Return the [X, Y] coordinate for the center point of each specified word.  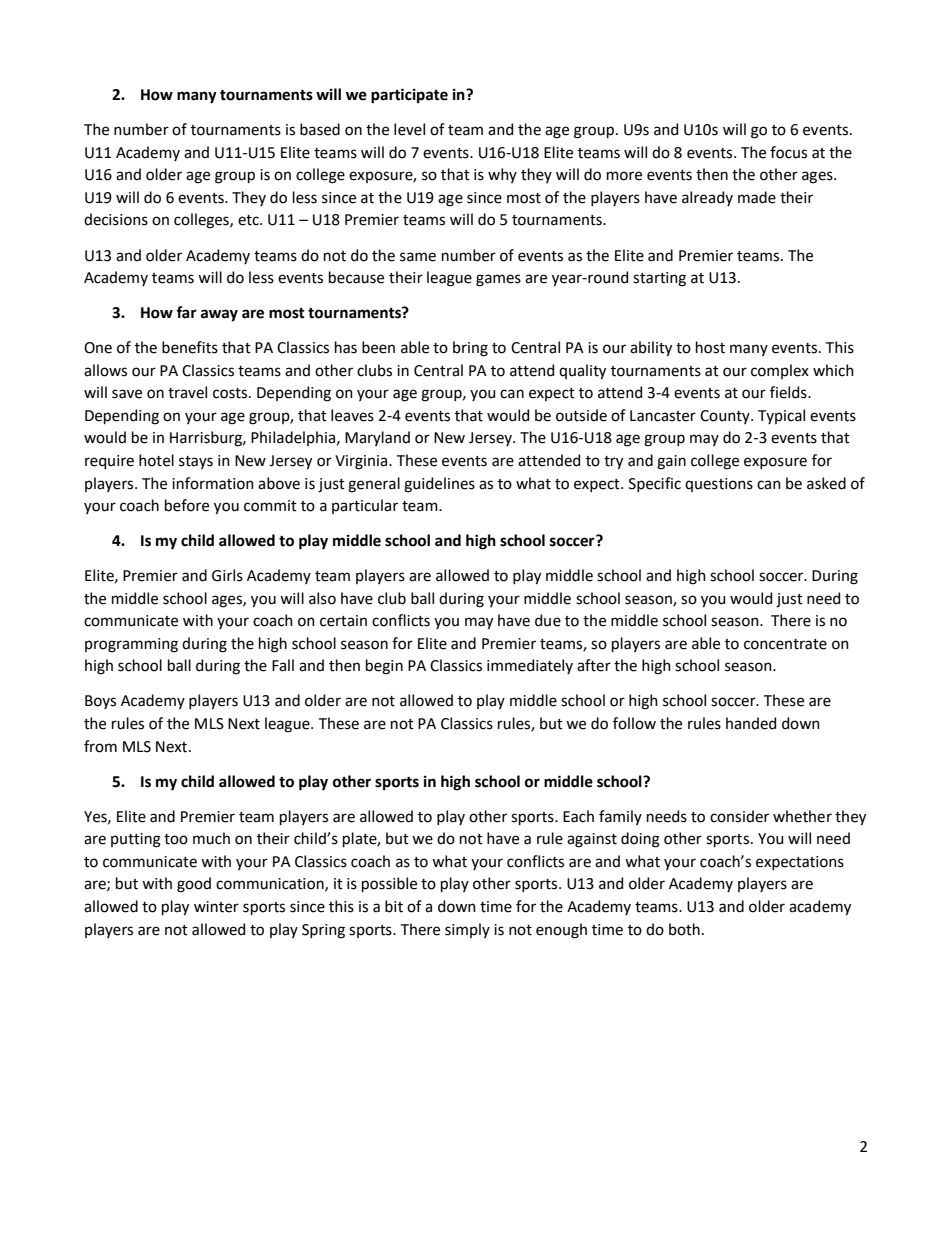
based [320, 129]
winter [216, 907]
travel [187, 392]
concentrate [785, 644]
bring [470, 349]
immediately [530, 666]
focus [788, 152]
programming [131, 645]
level [409, 129]
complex [780, 371]
